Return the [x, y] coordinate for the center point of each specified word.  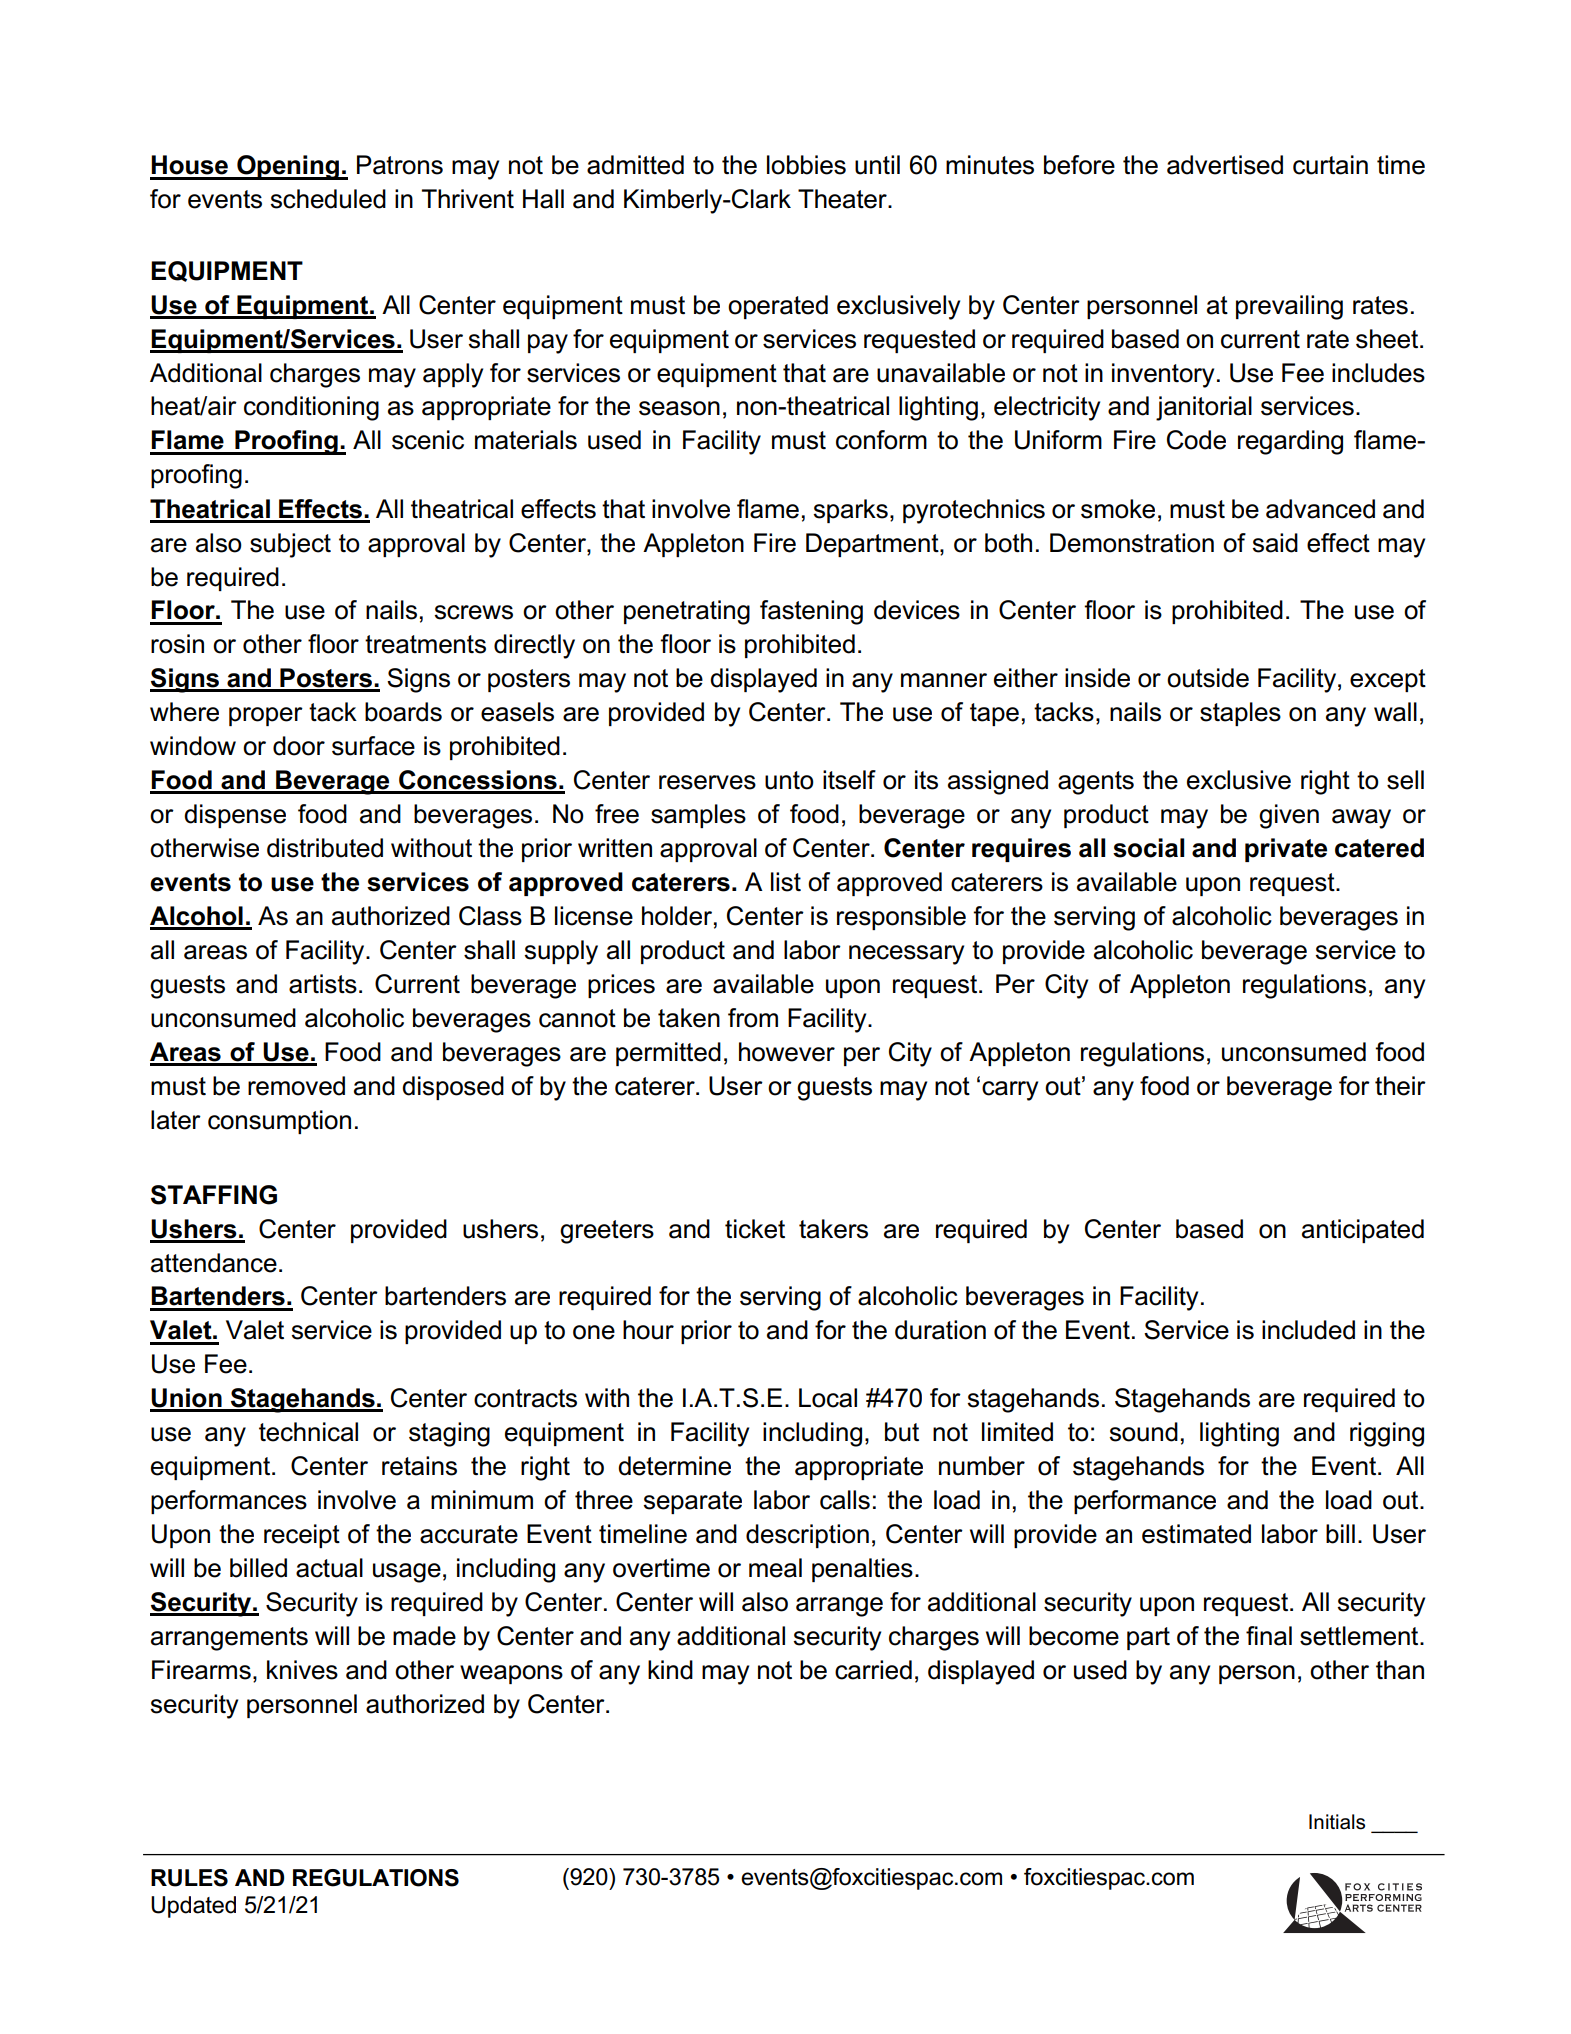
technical [308, 1432]
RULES [189, 1878]
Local [828, 1398]
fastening [811, 612]
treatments [425, 644]
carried [873, 1670]
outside [1208, 678]
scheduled [328, 199]
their [1400, 1086]
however [787, 1052]
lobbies [806, 165]
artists [323, 984]
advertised [1225, 165]
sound [1143, 1432]
